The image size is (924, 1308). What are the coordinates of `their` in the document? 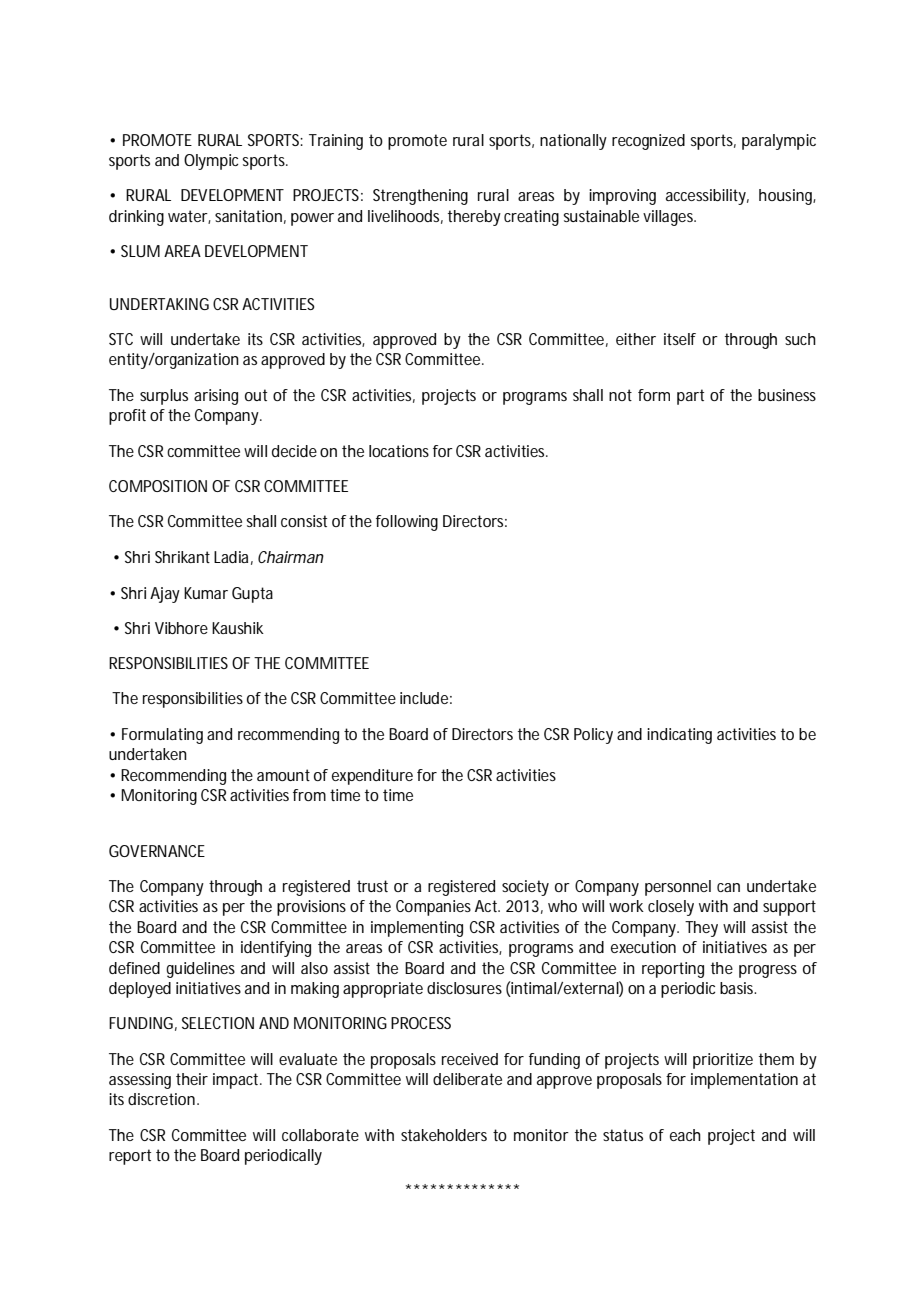 It's located at (192, 1079).
